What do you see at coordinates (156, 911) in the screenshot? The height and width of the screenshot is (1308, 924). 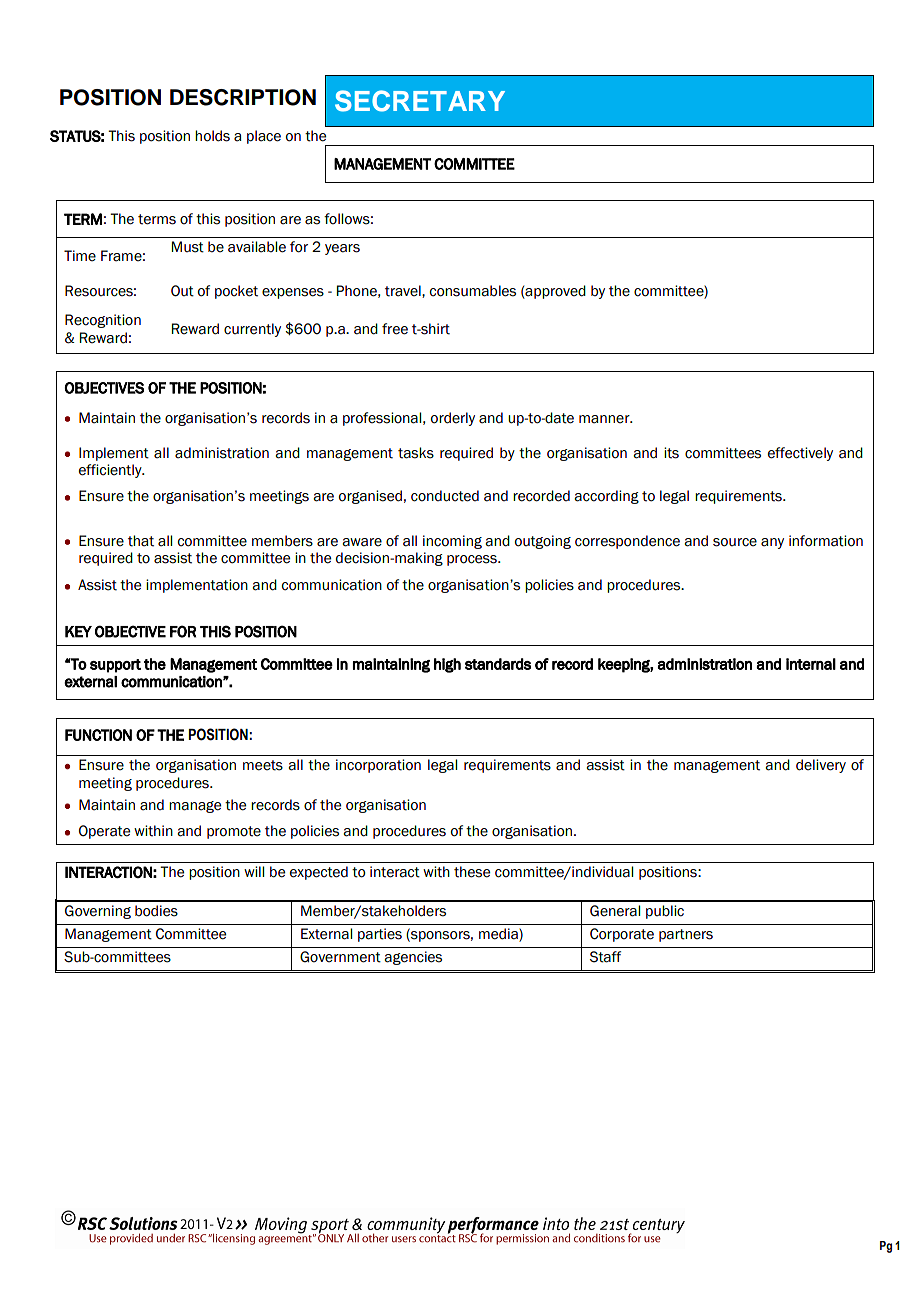 I see `bodies` at bounding box center [156, 911].
